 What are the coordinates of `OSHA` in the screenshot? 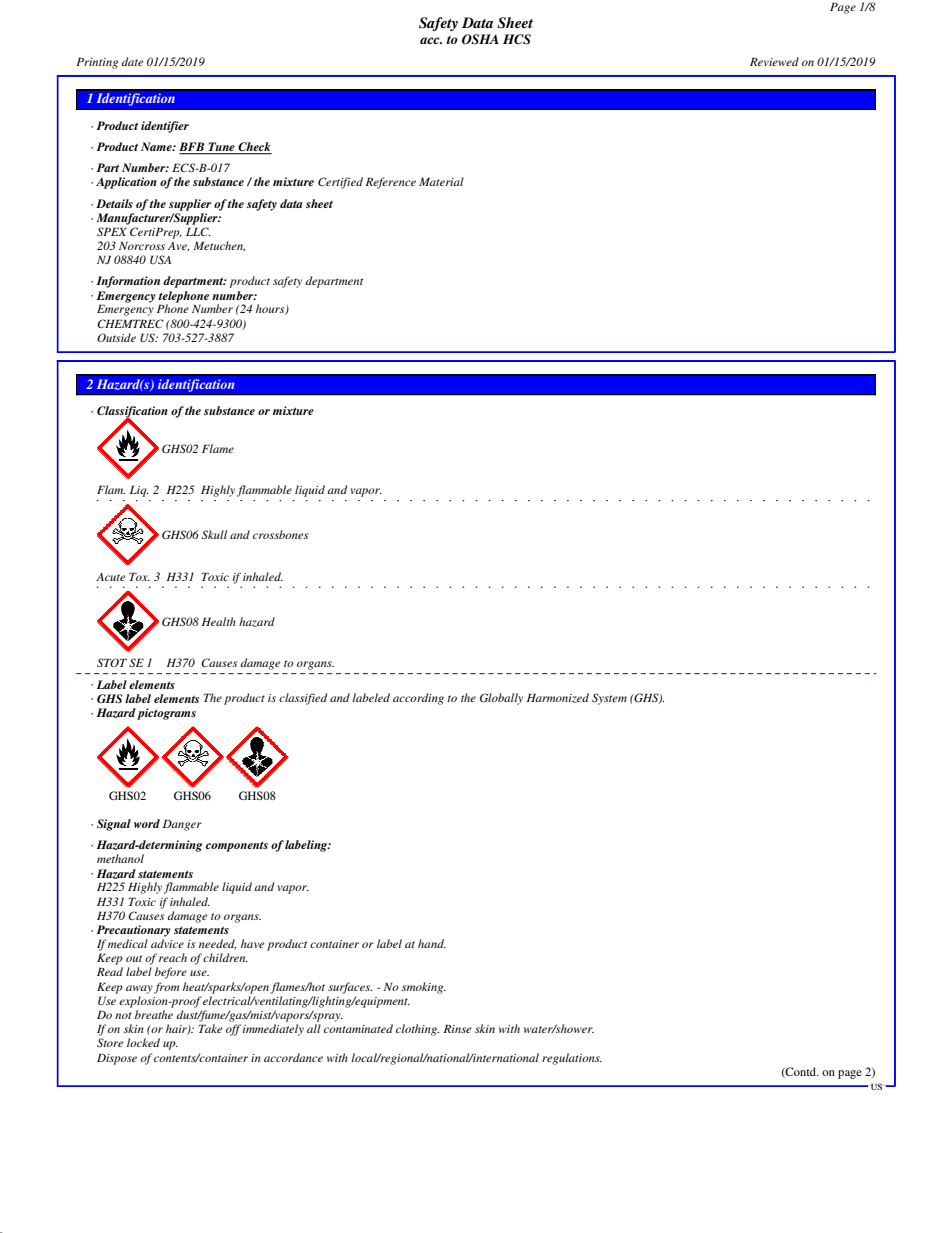 It's located at (480, 39).
